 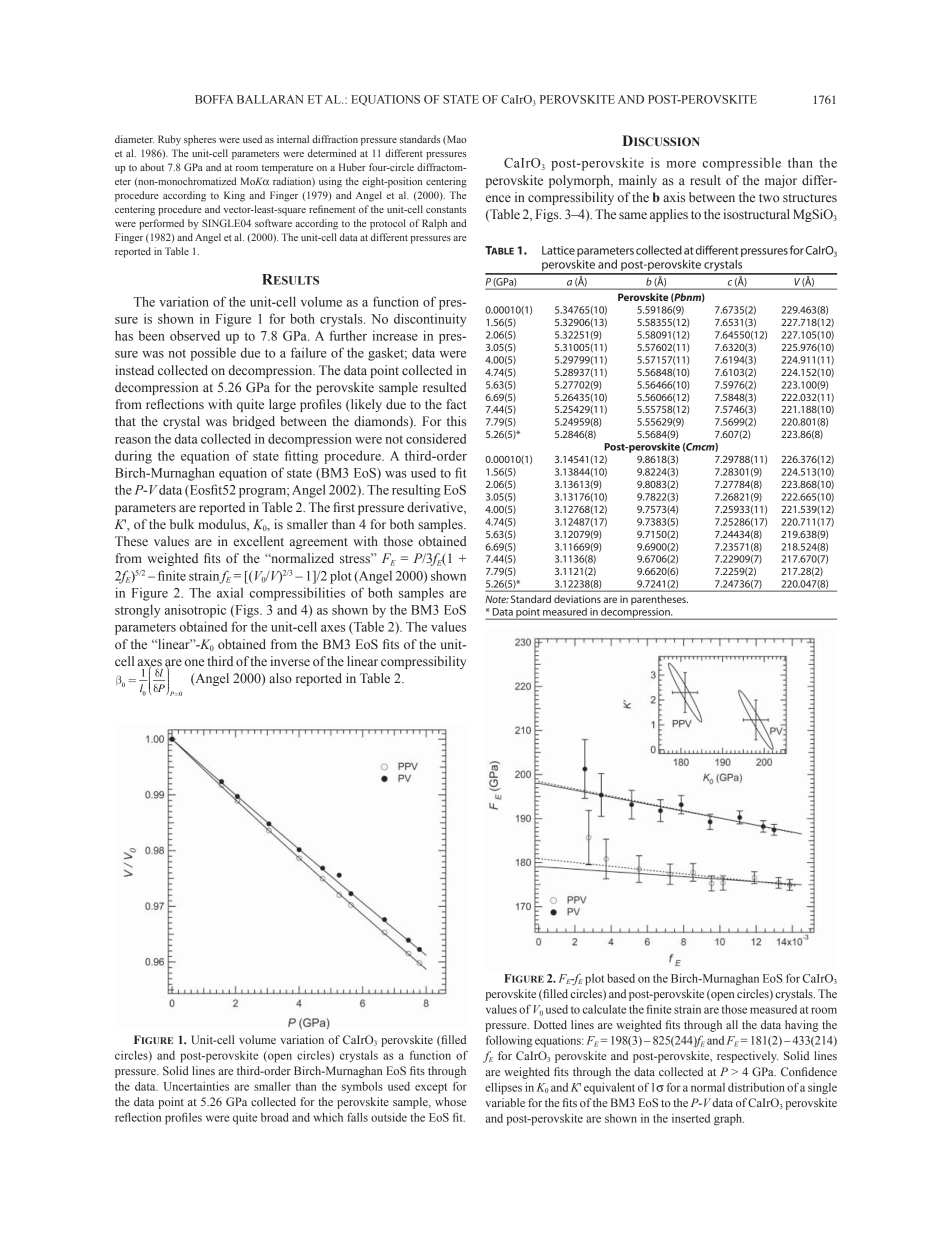 What do you see at coordinates (669, 215) in the screenshot?
I see `applies` at bounding box center [669, 215].
